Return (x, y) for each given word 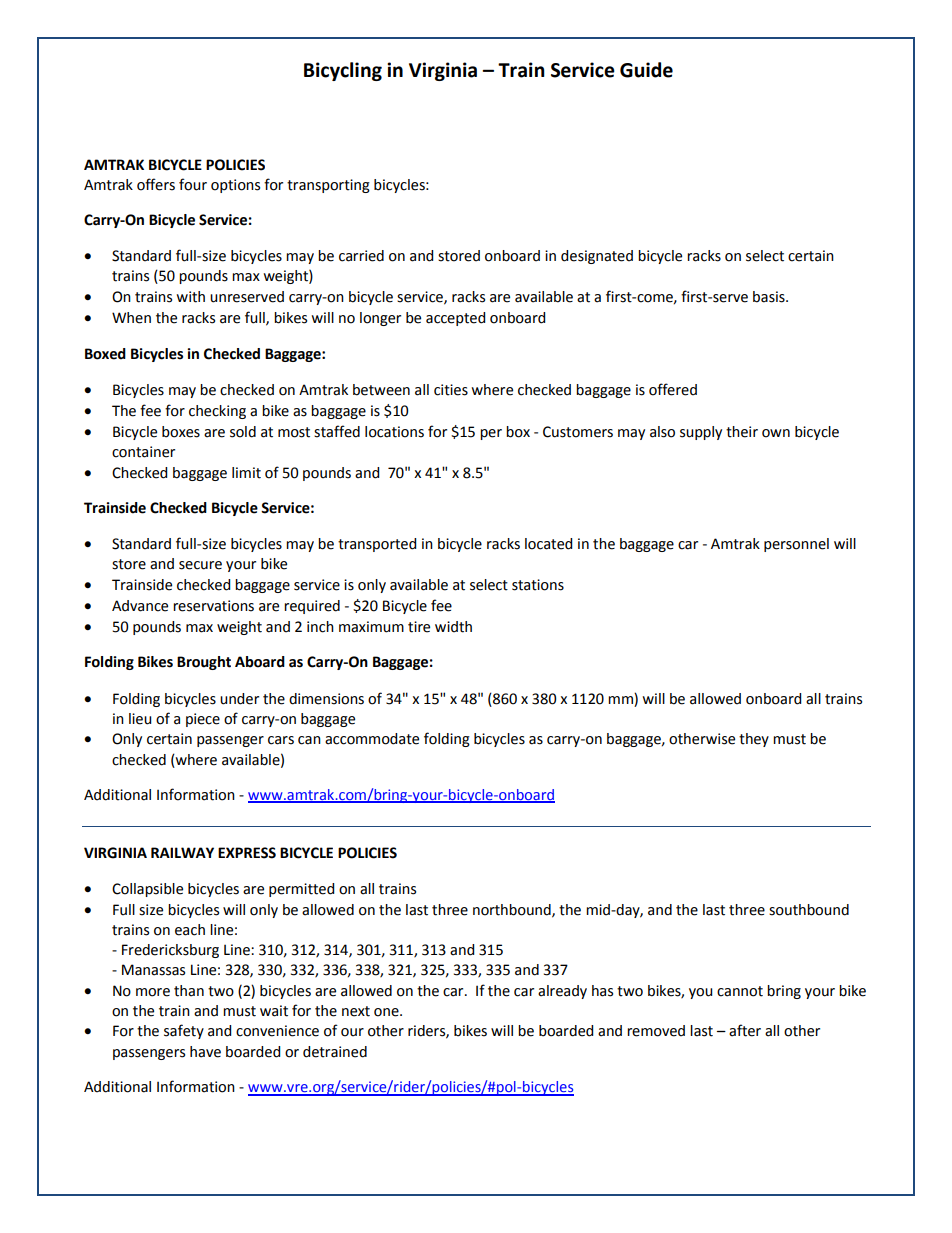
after (745, 1030)
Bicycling (343, 71)
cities (451, 390)
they (754, 740)
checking (217, 412)
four (193, 184)
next (356, 1011)
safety (184, 1031)
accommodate (372, 739)
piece (203, 720)
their (742, 432)
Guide (646, 70)
